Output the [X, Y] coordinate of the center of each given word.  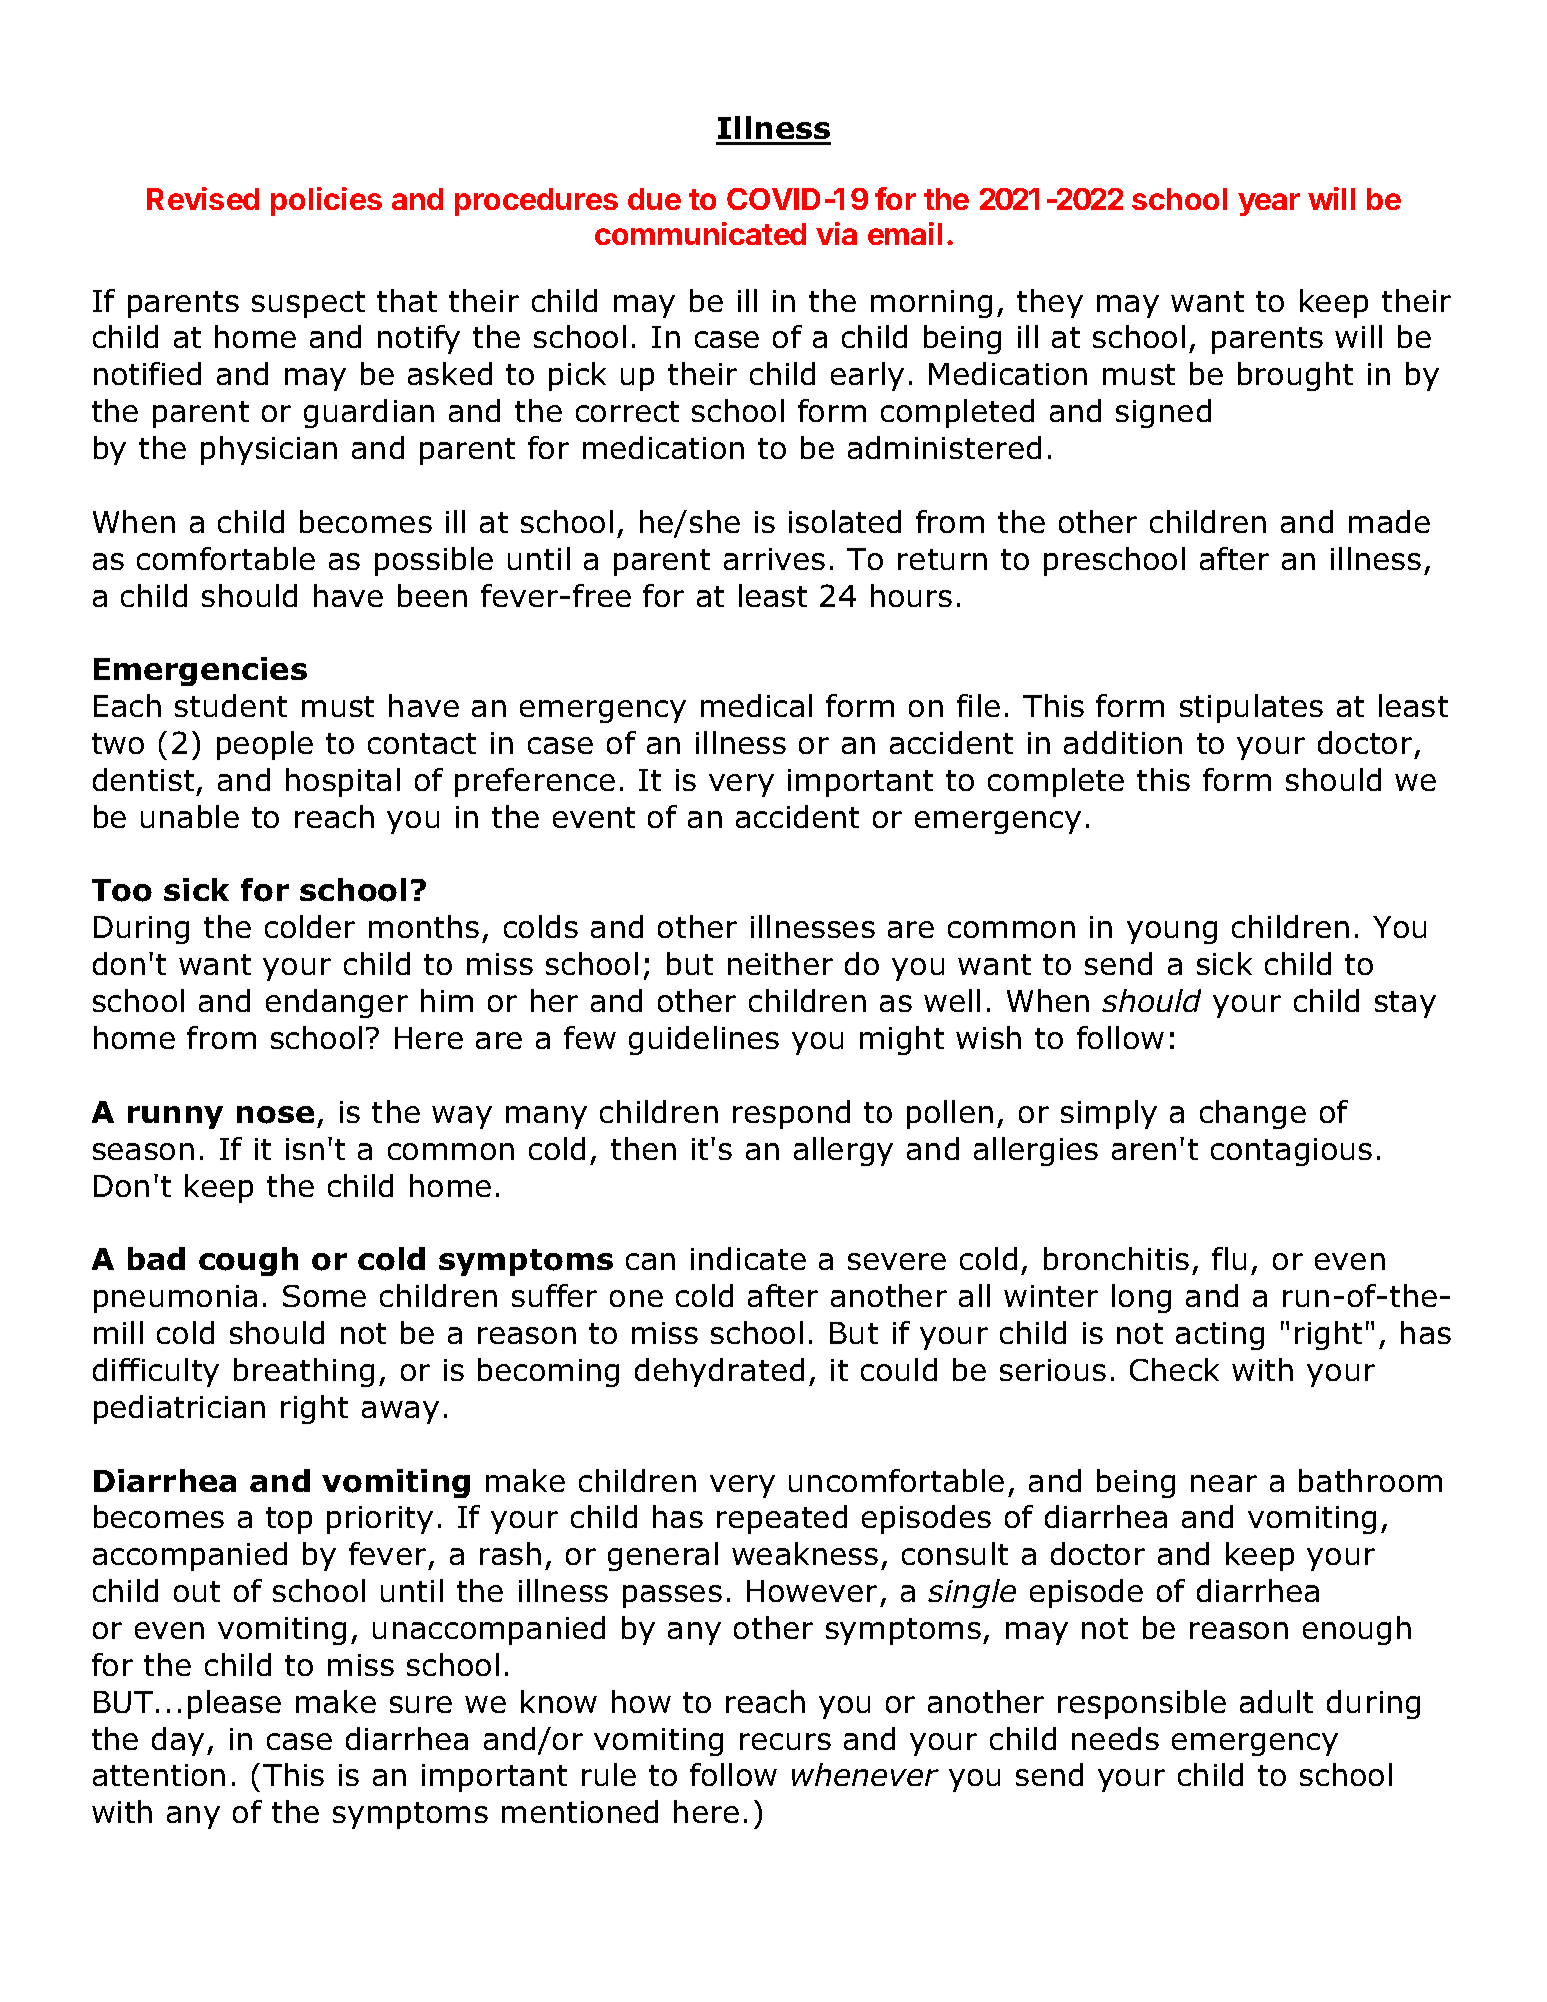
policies [326, 201]
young [1172, 932]
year [1269, 204]
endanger [337, 1003]
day [178, 1741]
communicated [700, 233]
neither [780, 963]
